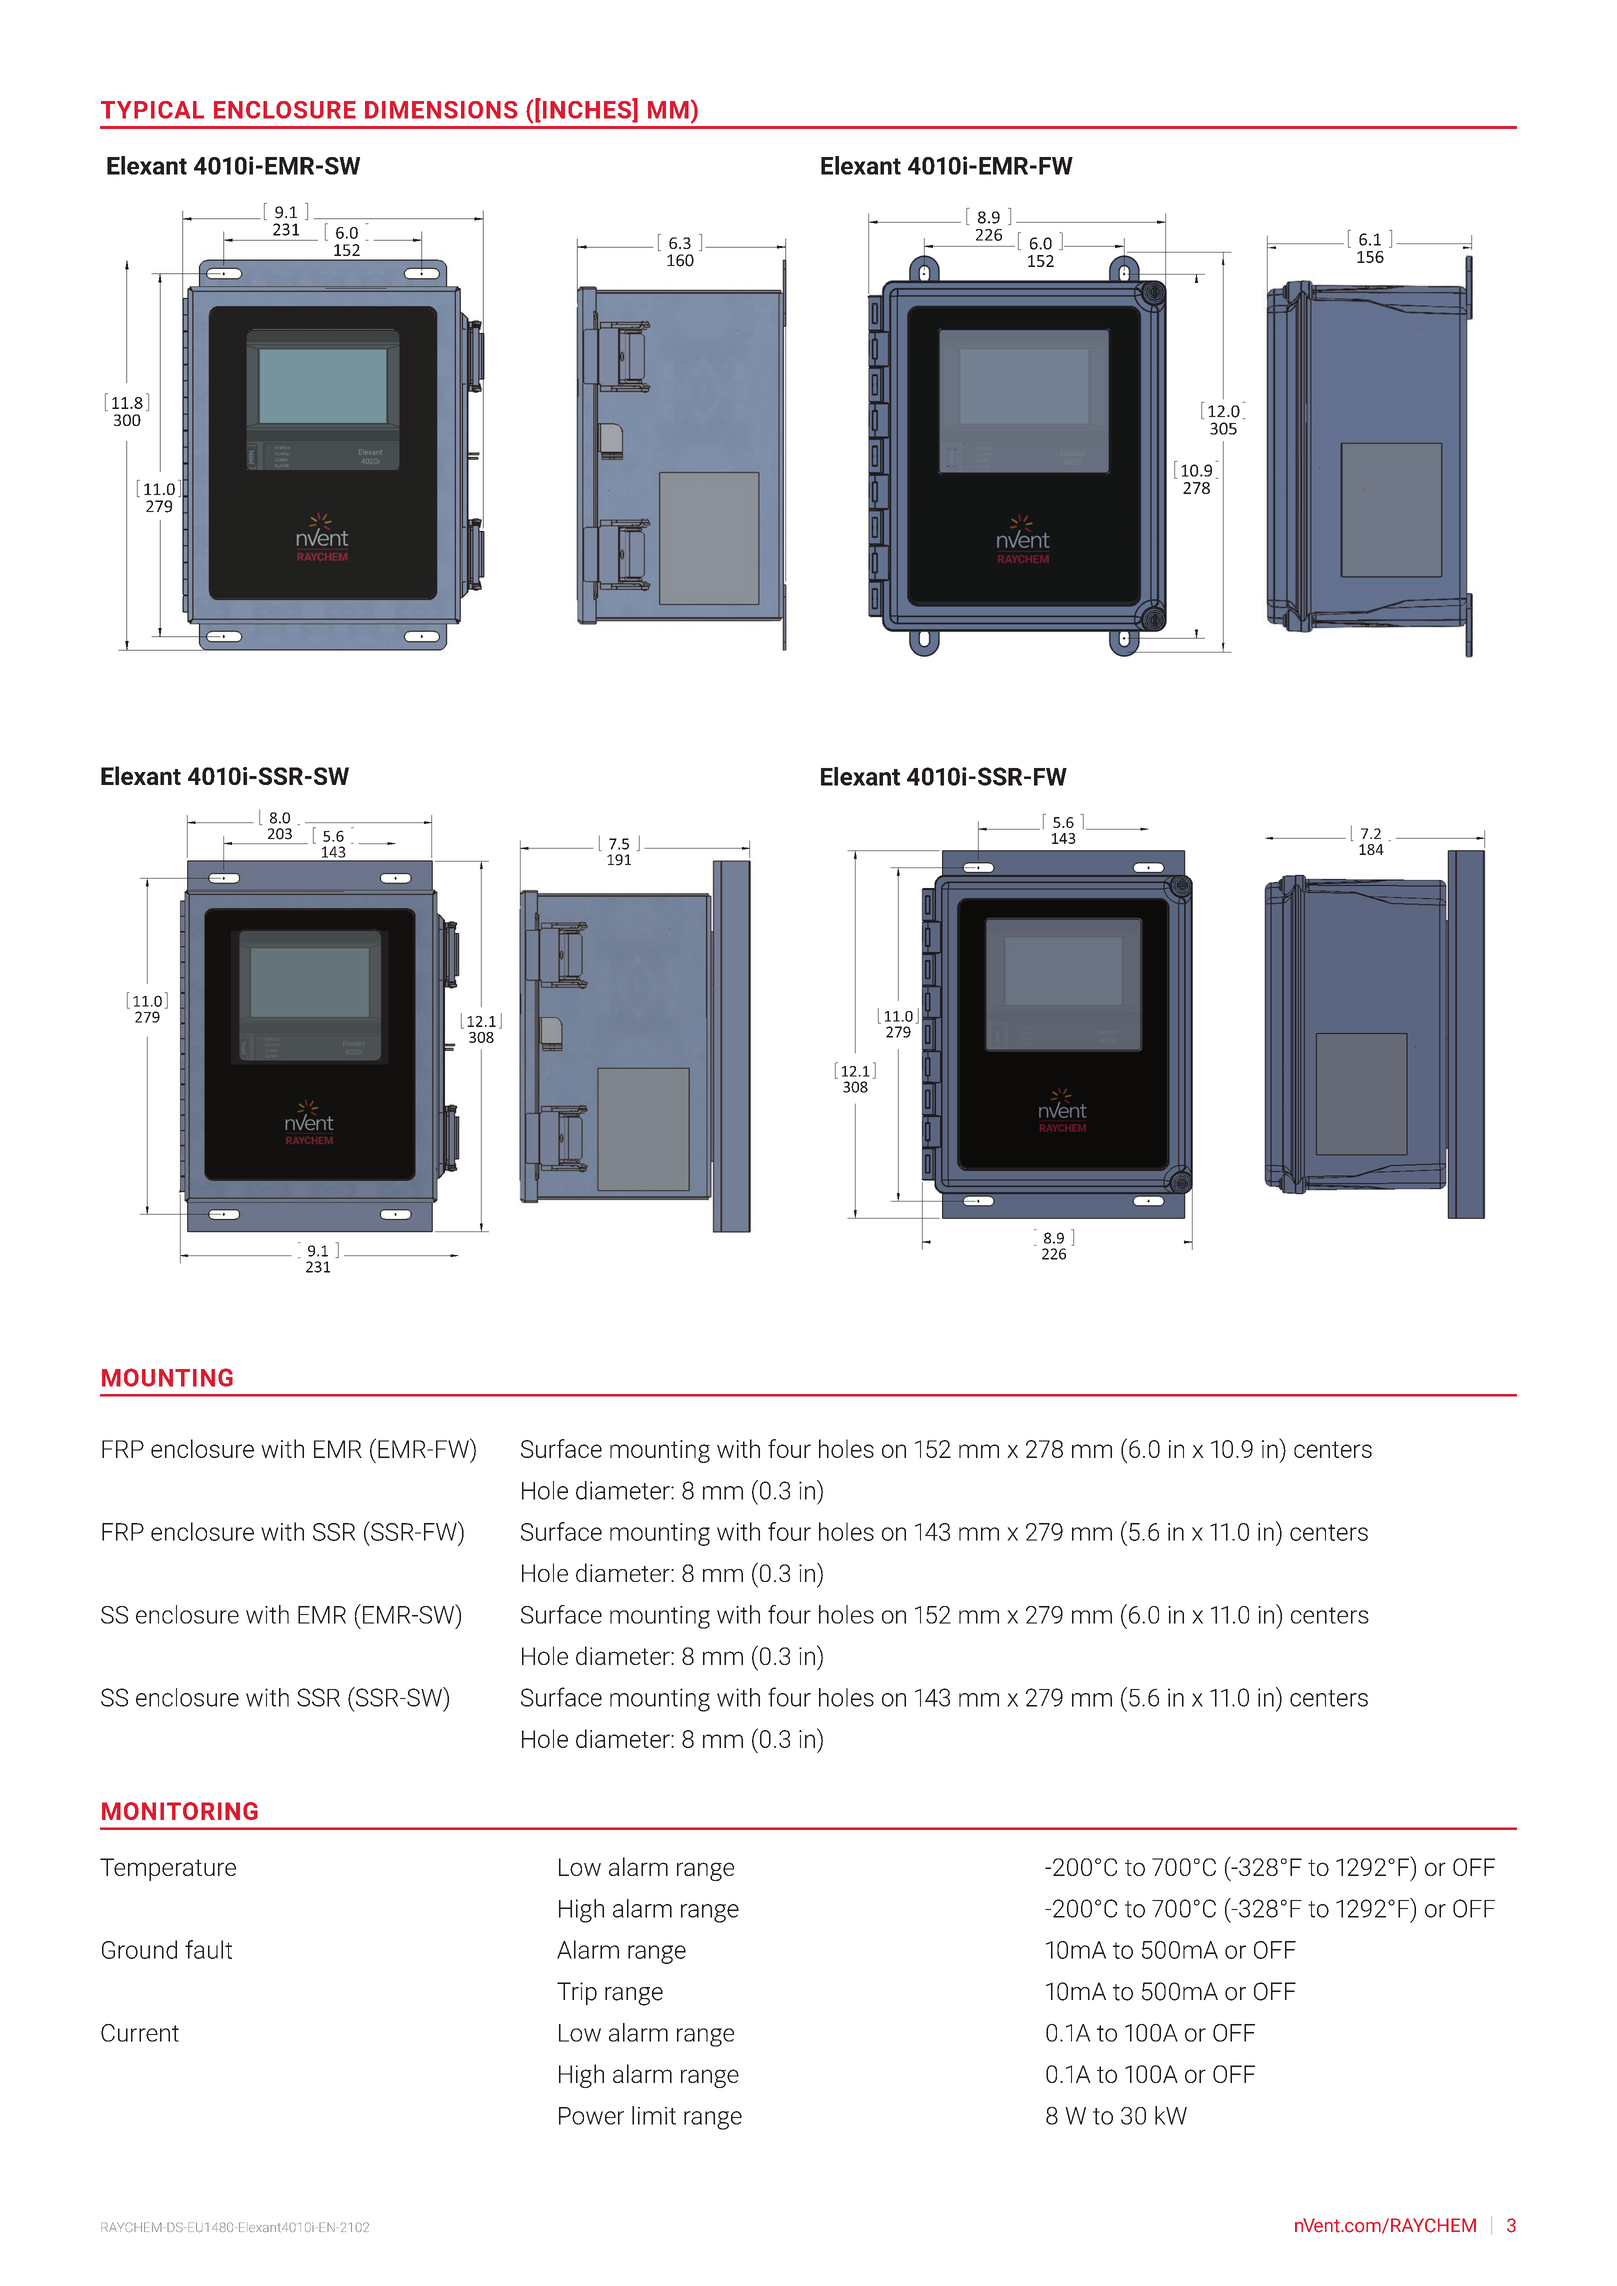  Describe the element at coordinates (140, 2033) in the document. I see `Current` at that location.
